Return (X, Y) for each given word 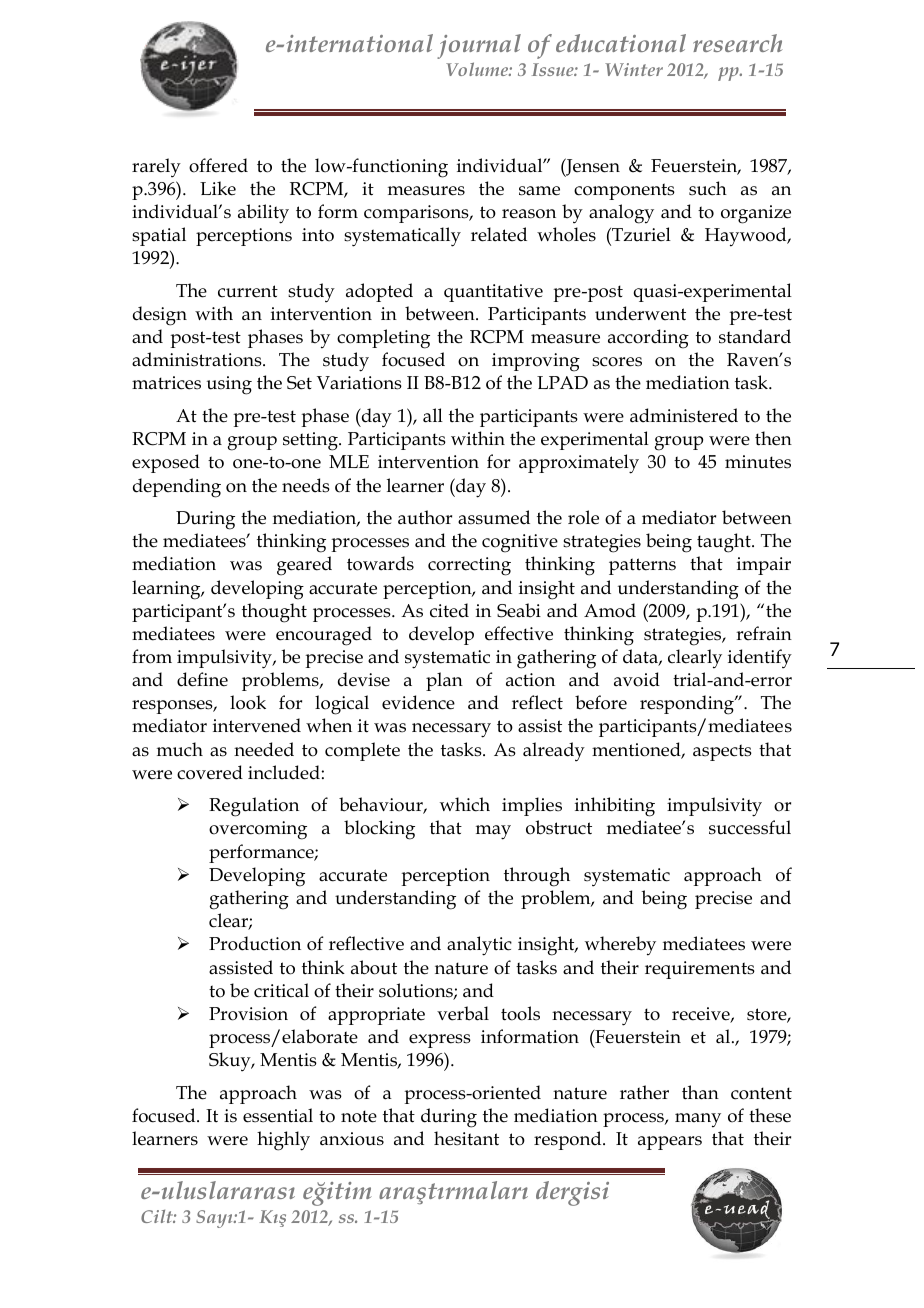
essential (278, 1115)
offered (218, 165)
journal (479, 46)
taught (725, 543)
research (738, 43)
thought (274, 613)
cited (449, 610)
